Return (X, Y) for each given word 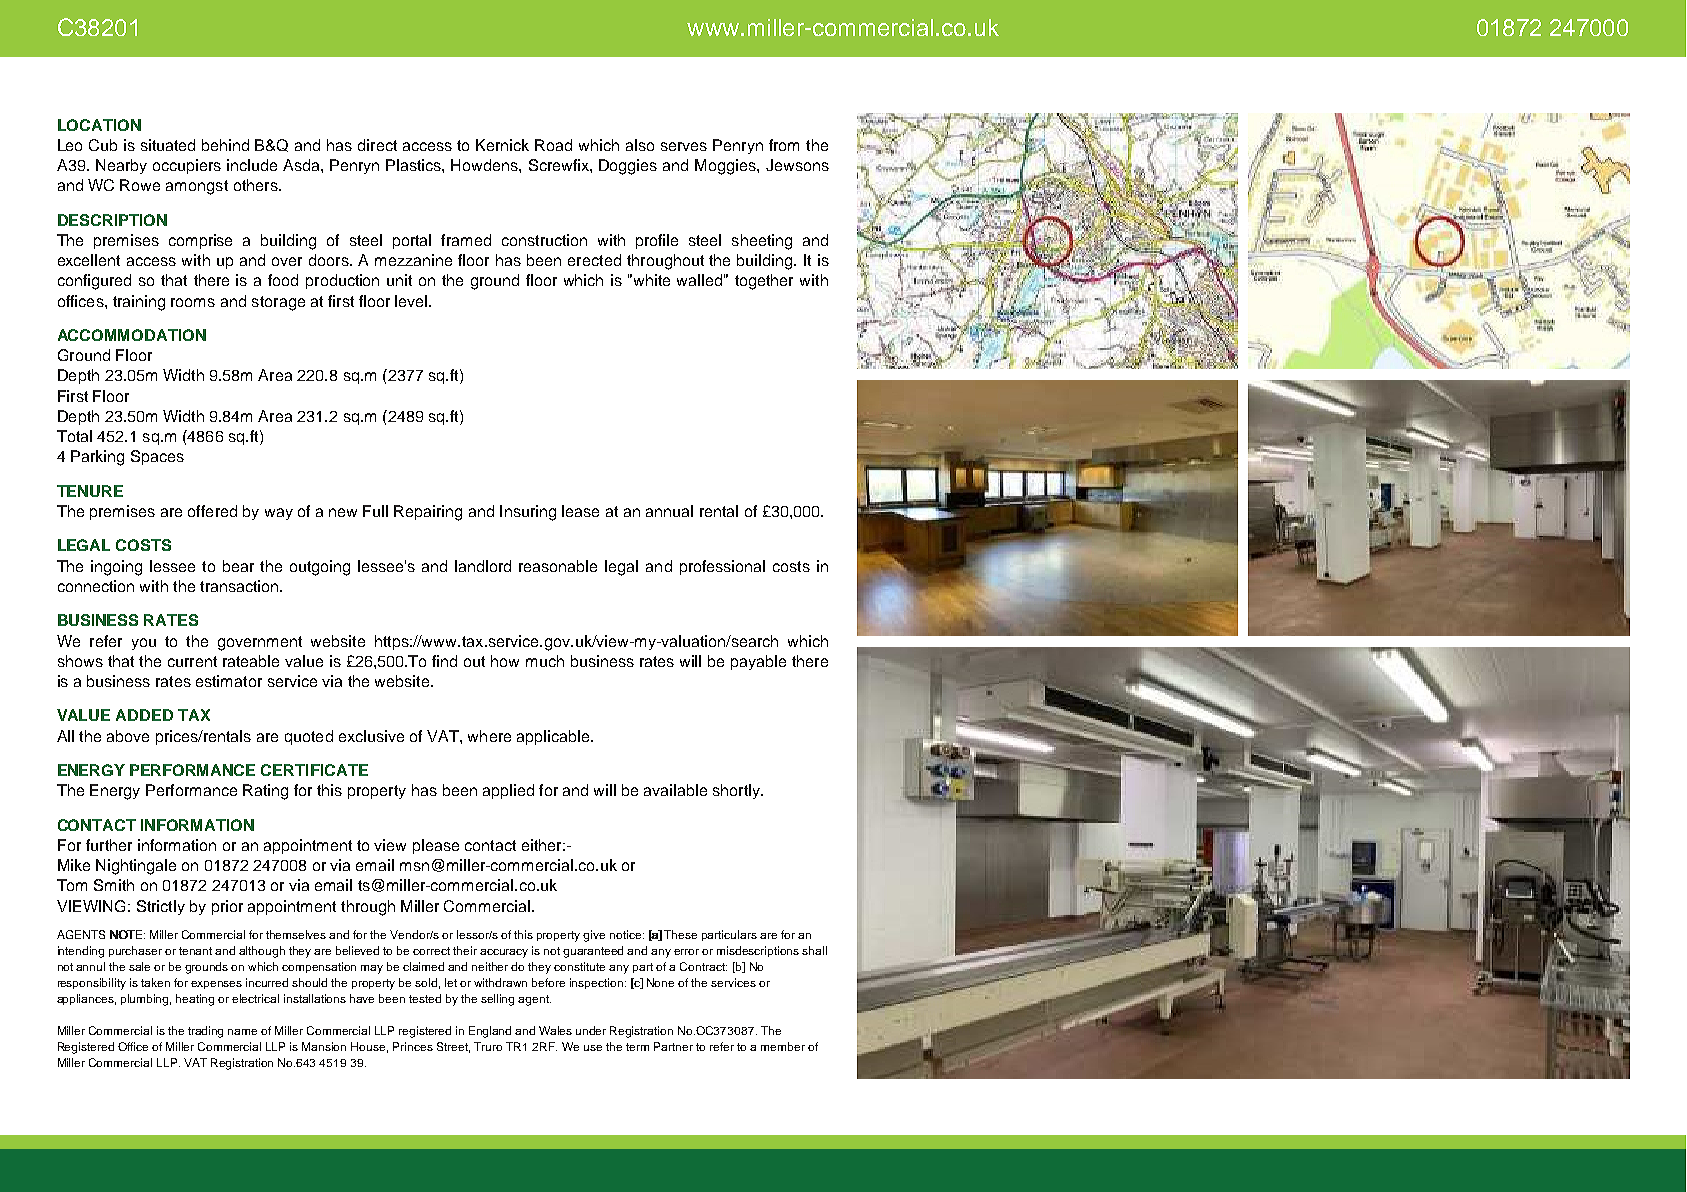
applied (508, 791)
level (411, 301)
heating (195, 1000)
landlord (483, 566)
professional (722, 567)
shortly (737, 791)
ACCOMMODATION (132, 335)
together (764, 282)
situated (168, 145)
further (109, 845)
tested (425, 998)
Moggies (726, 167)
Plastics (414, 165)
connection (96, 586)
